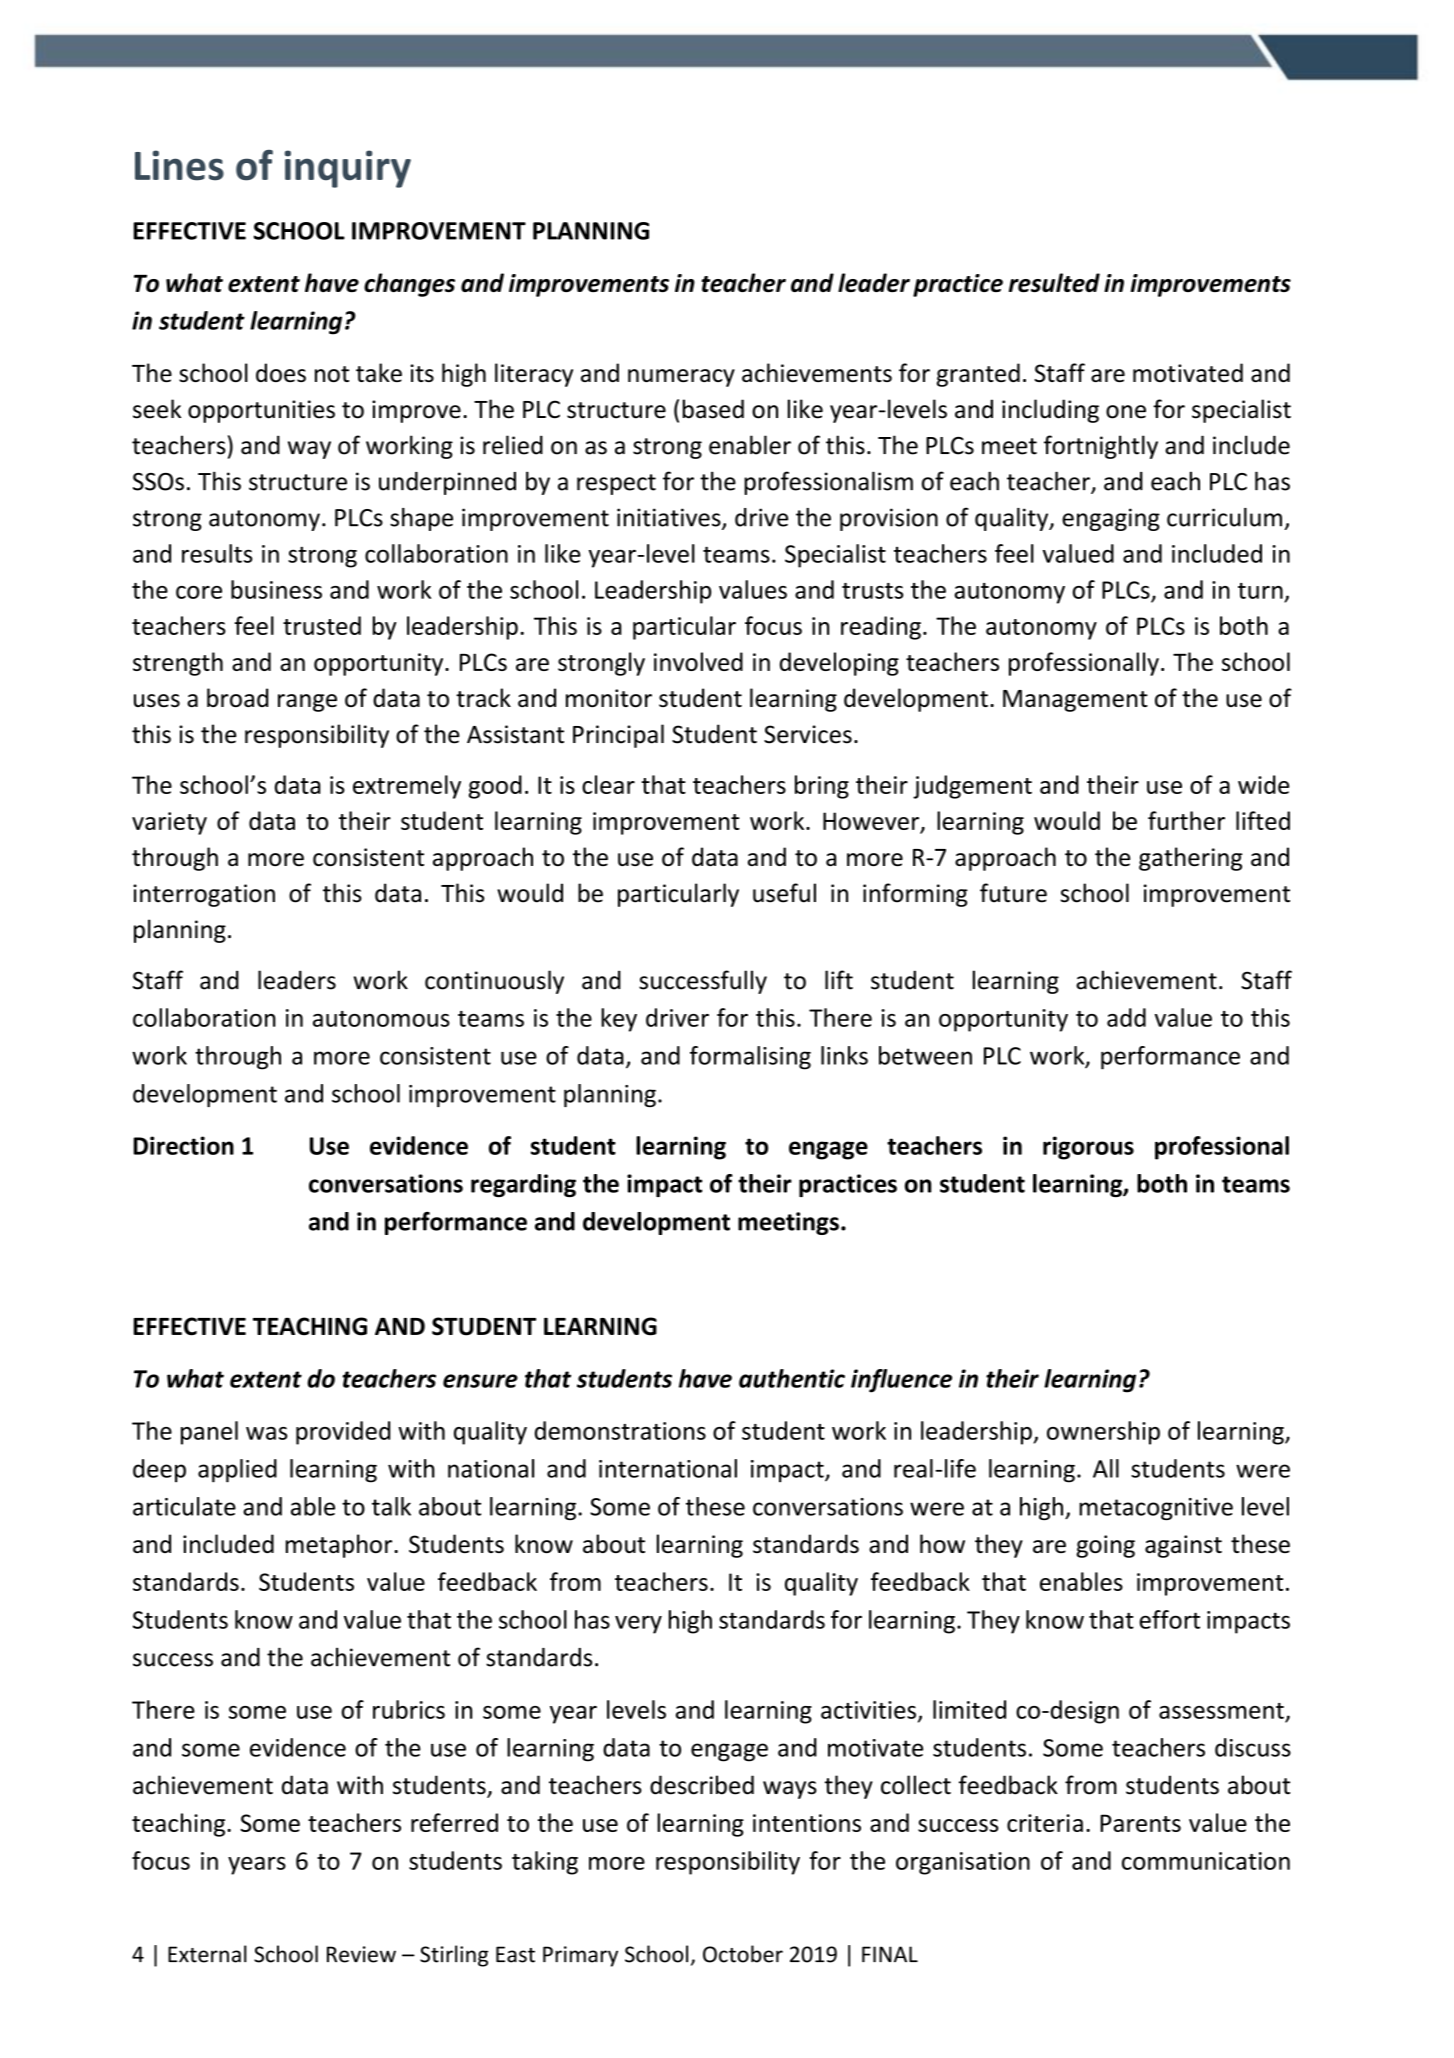  Describe the element at coordinates (381, 1019) in the screenshot. I see `autonomous` at that location.
